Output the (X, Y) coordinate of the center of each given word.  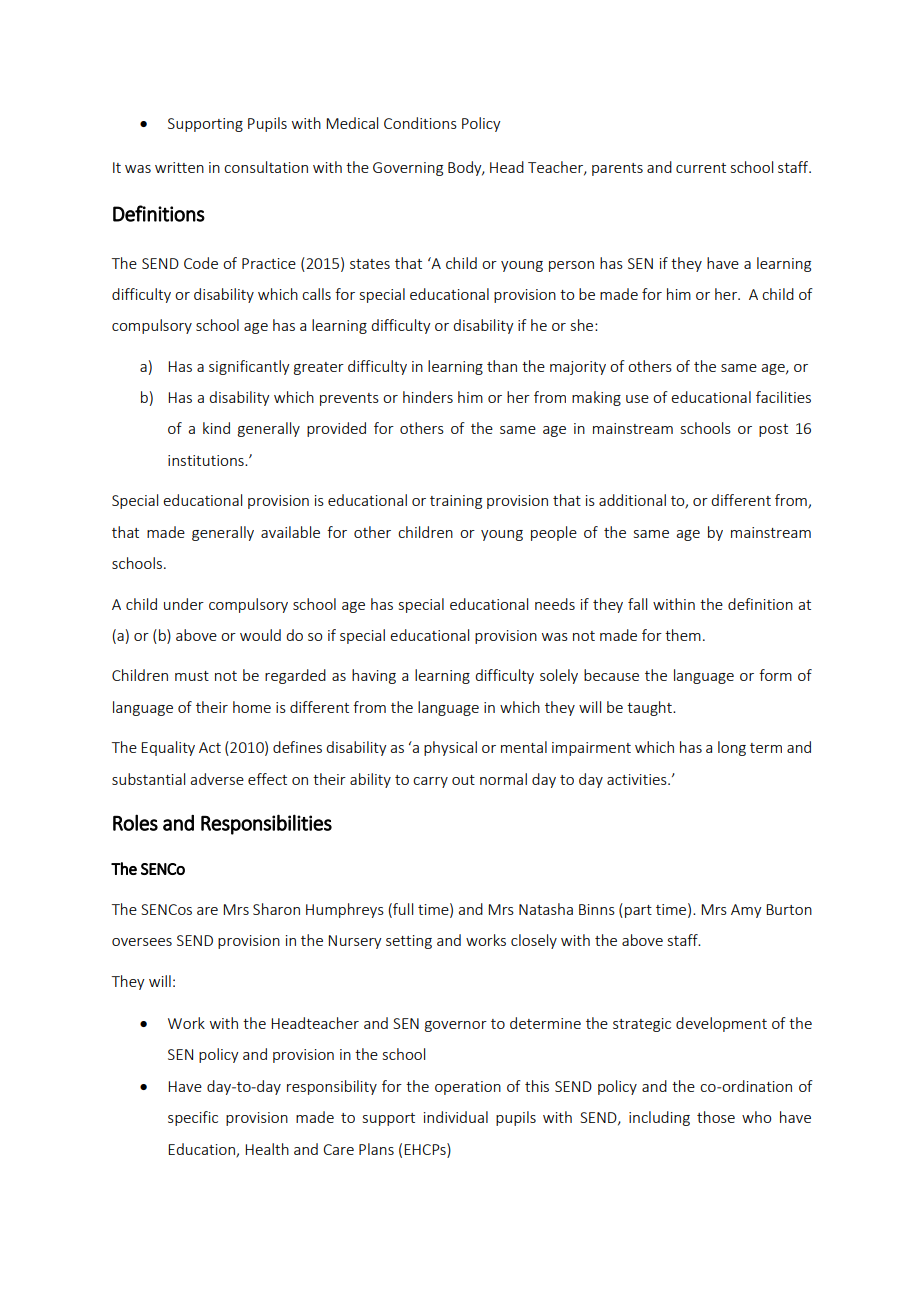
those (716, 1117)
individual (456, 1117)
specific (193, 1118)
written (179, 167)
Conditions (420, 123)
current (701, 168)
